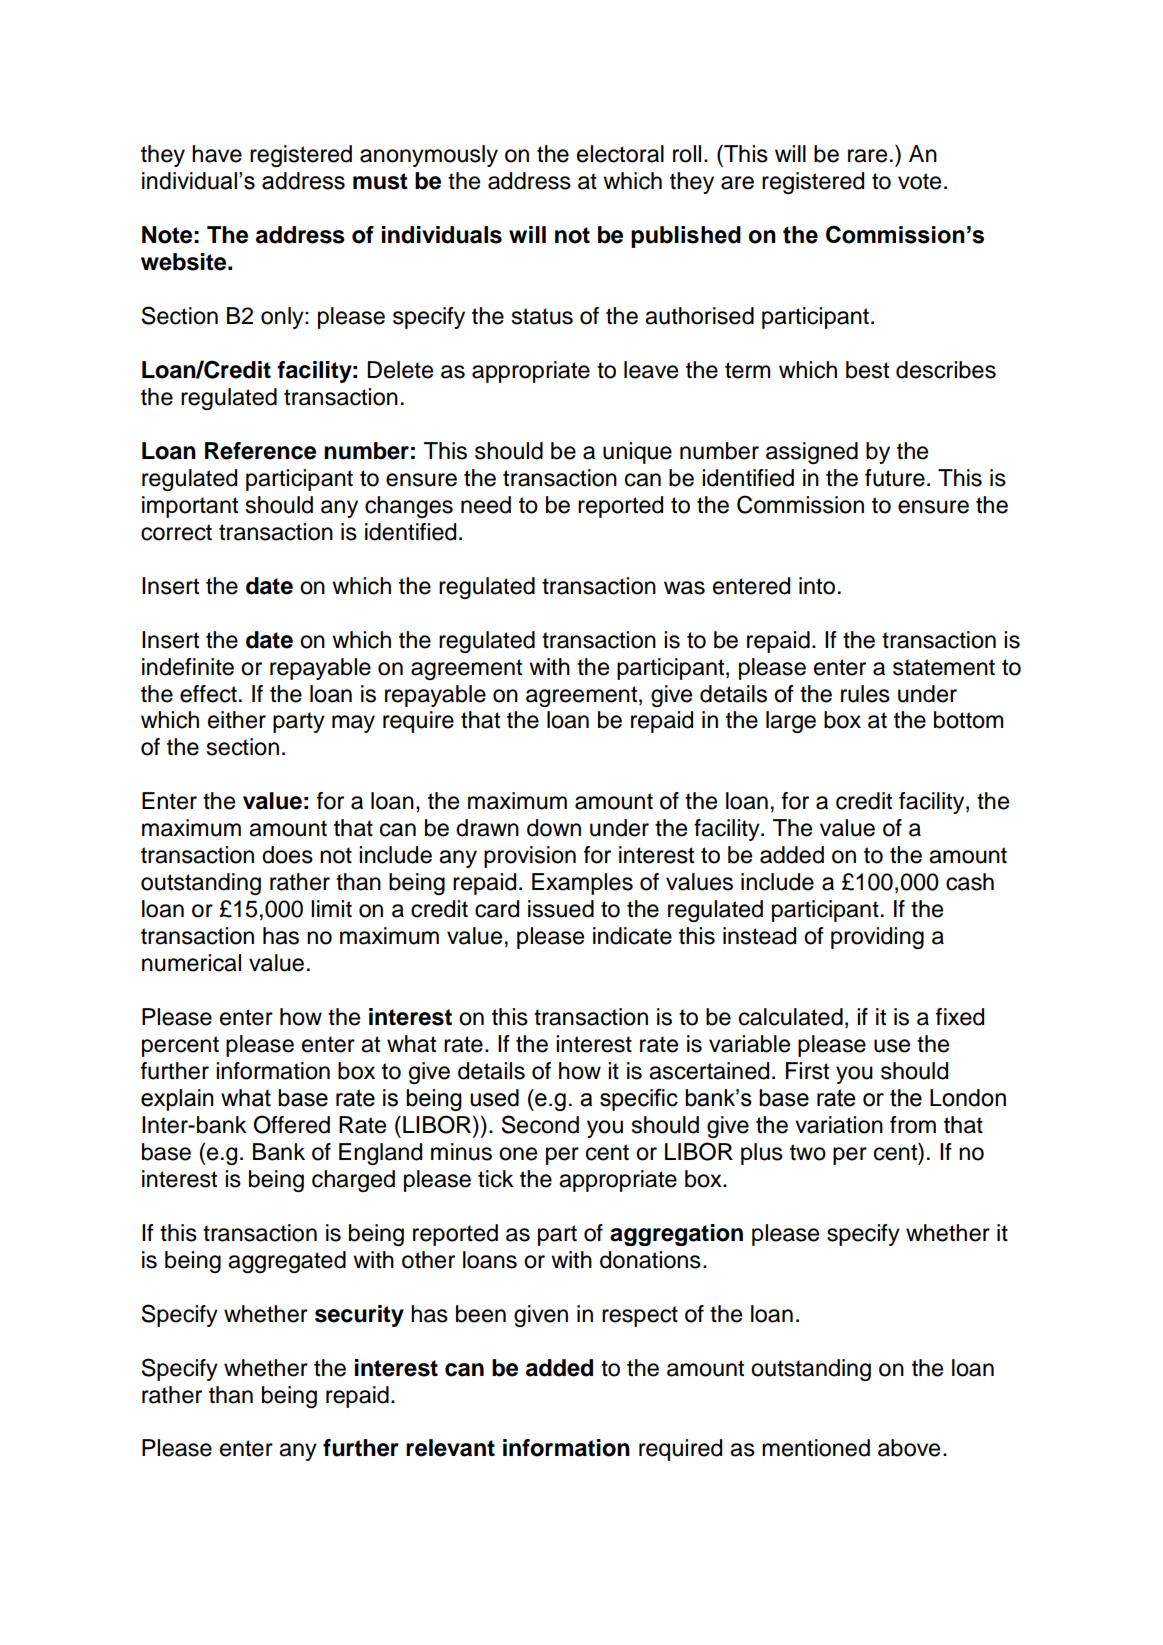 The image size is (1163, 1645). Describe the element at coordinates (237, 720) in the screenshot. I see `either` at that location.
